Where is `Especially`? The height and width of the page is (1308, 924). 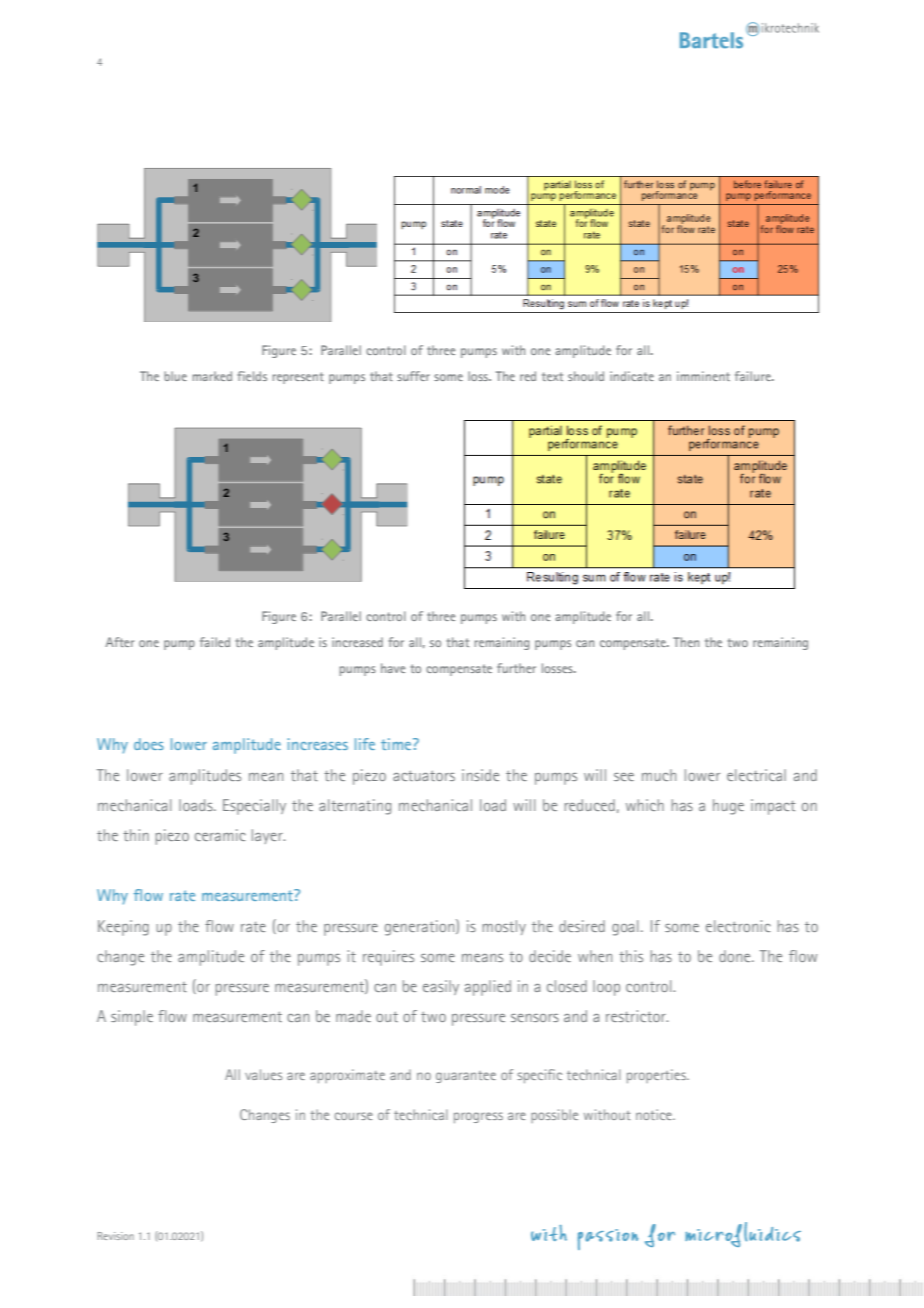 Especially is located at coordinates (254, 807).
